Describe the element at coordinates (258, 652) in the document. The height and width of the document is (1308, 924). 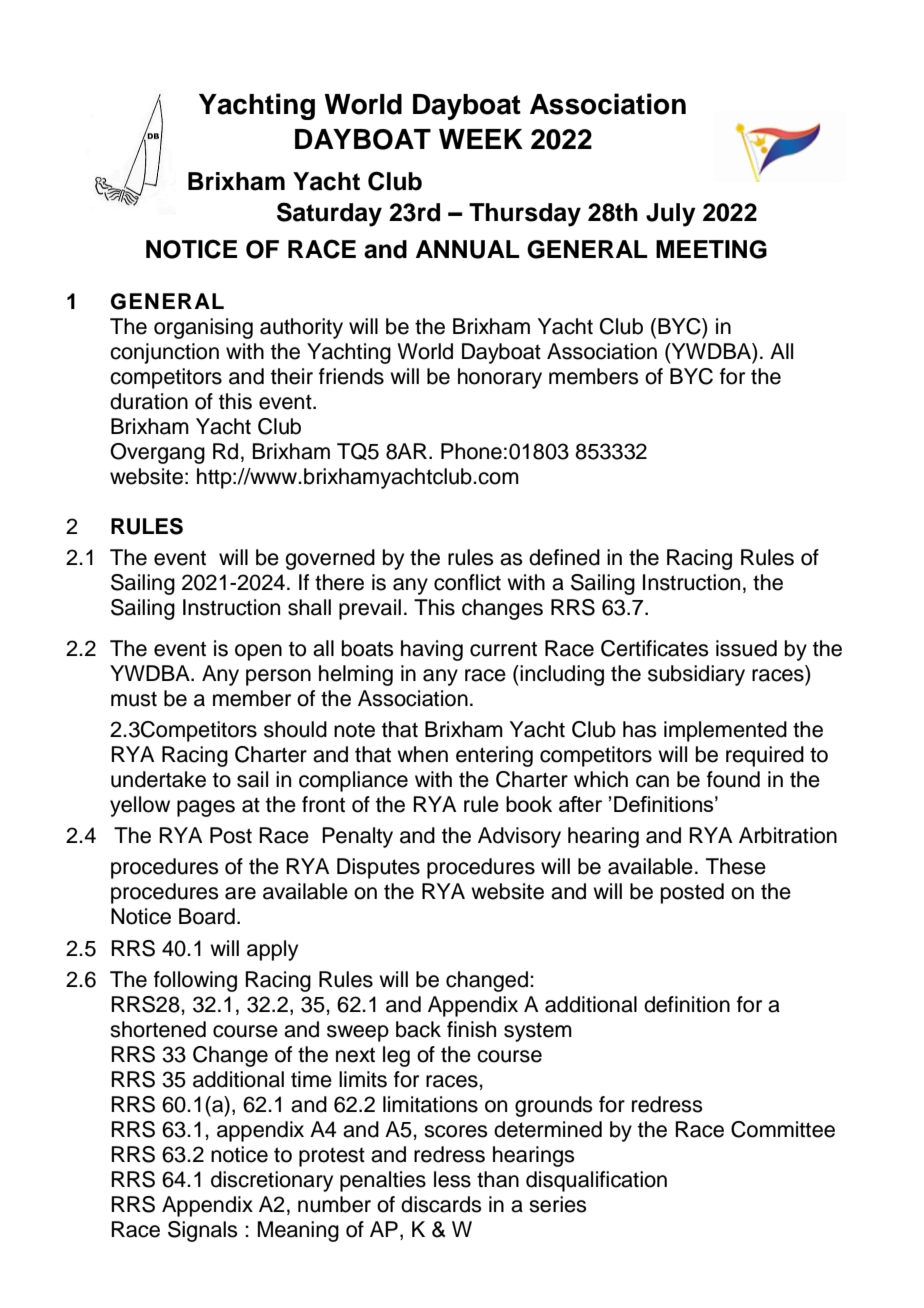
I see `open` at that location.
